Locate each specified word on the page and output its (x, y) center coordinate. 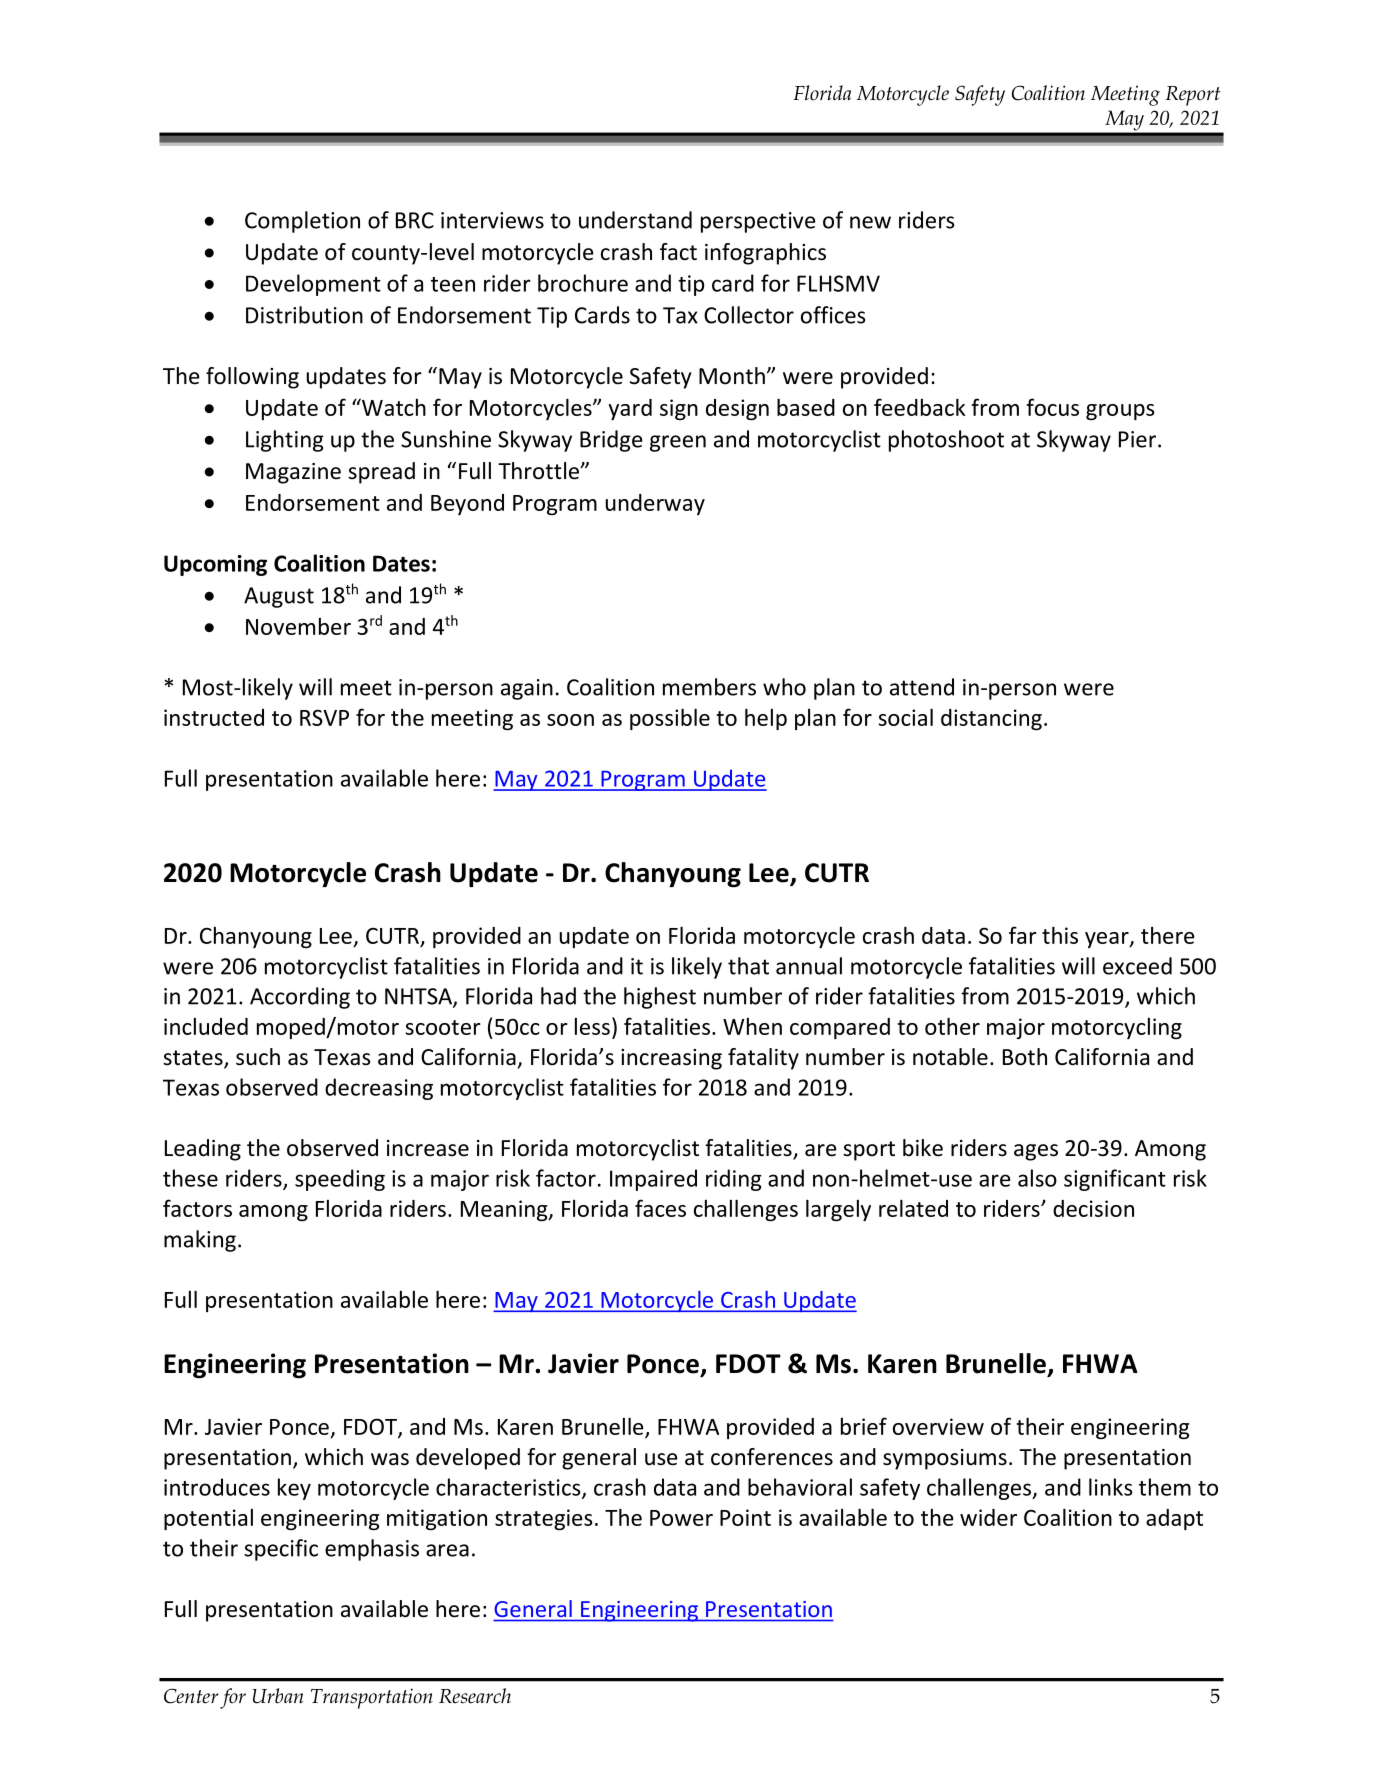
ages (1036, 1152)
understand (635, 220)
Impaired (653, 1180)
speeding (340, 1180)
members (709, 687)
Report (1192, 96)
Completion (302, 222)
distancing (991, 719)
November (298, 626)
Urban (278, 1696)
